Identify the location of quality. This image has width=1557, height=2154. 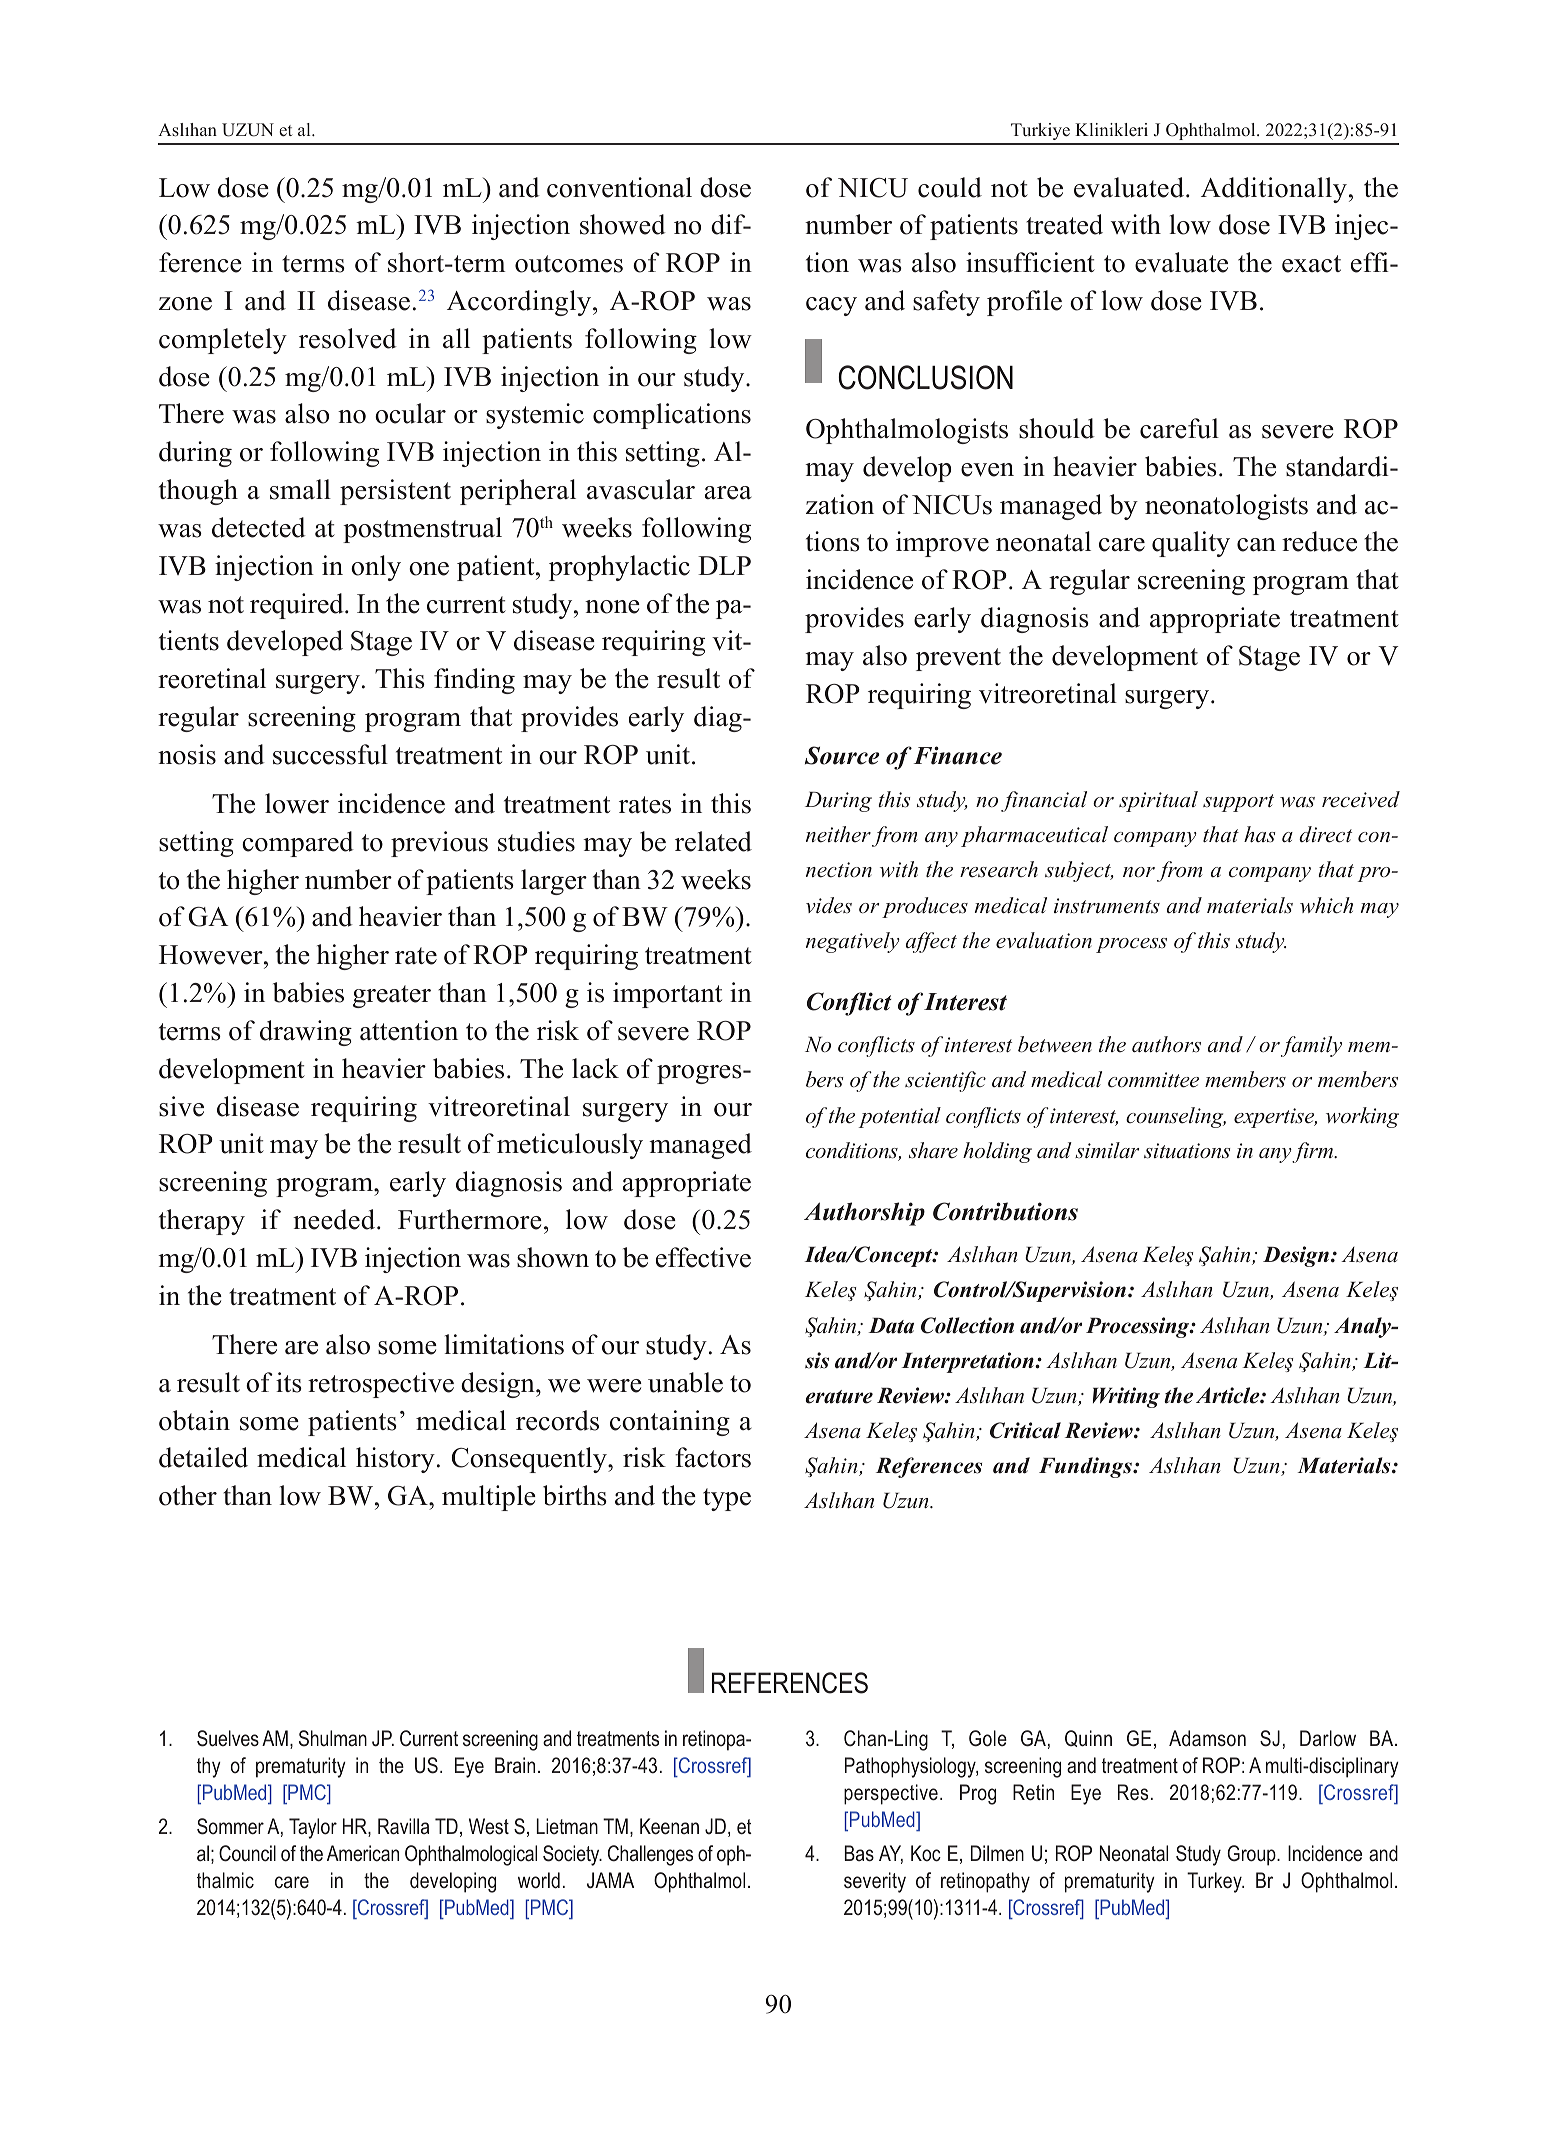
(1191, 544).
